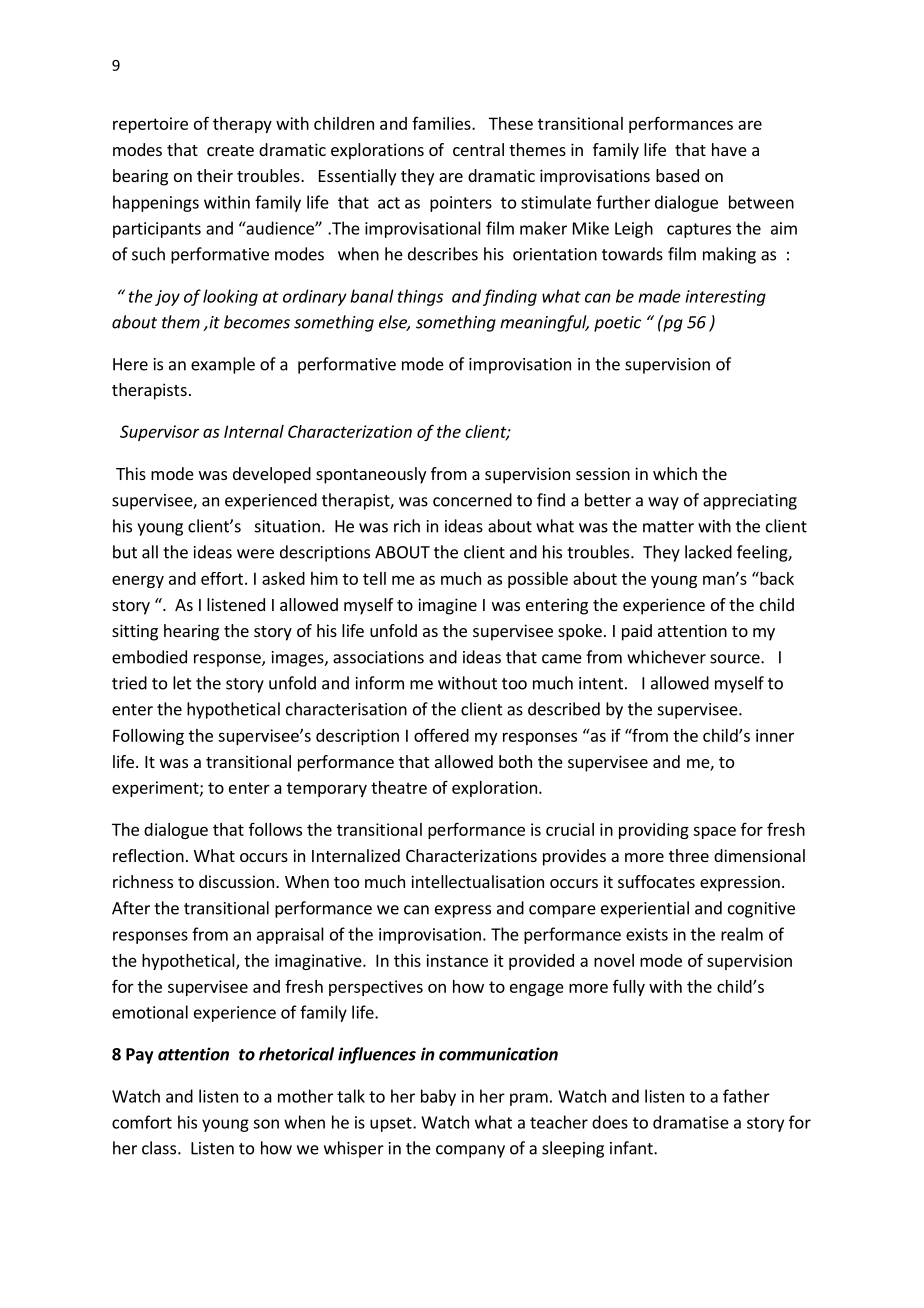  I want to click on hearing, so click(191, 632).
